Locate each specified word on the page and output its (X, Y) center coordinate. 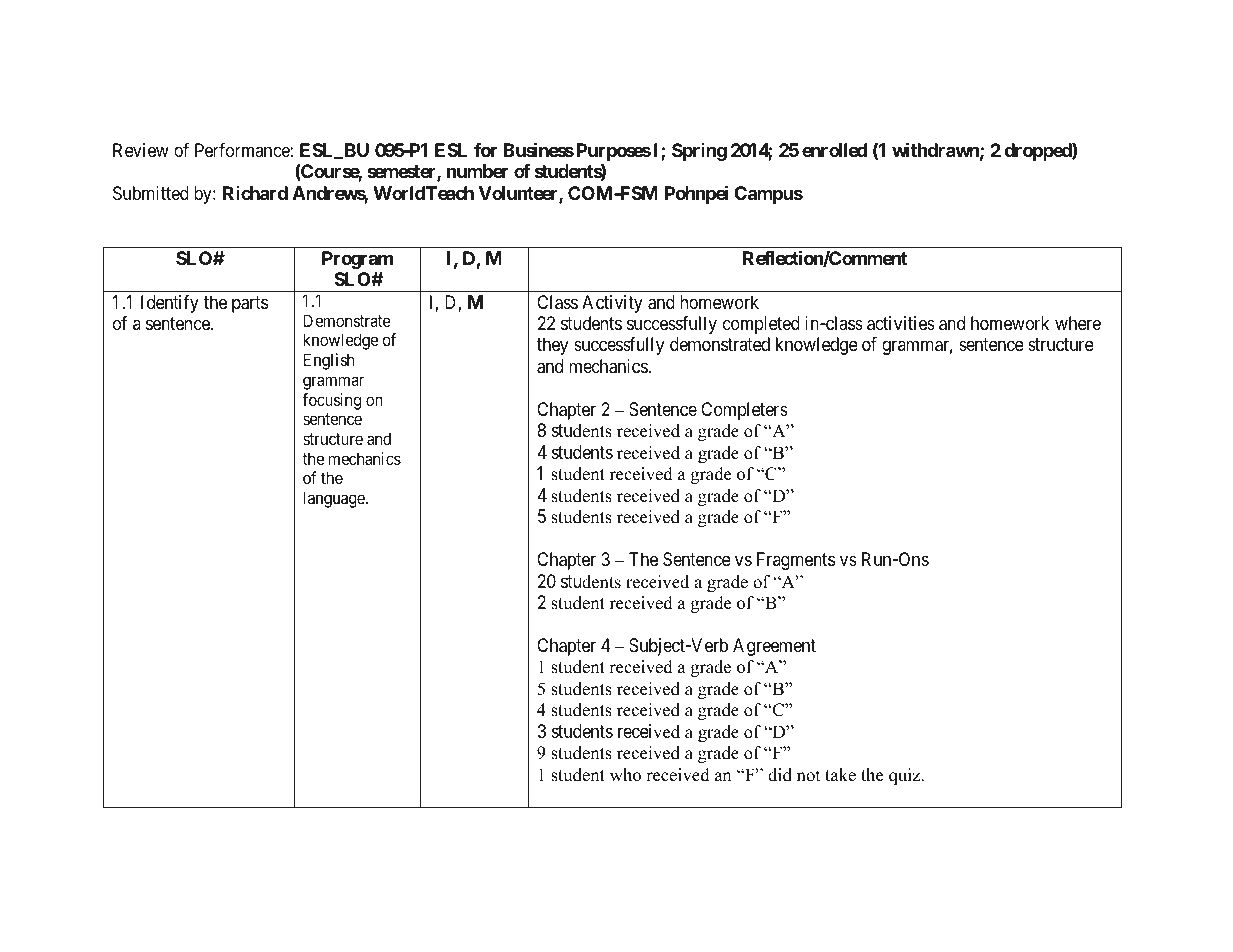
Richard (255, 193)
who (625, 775)
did (780, 775)
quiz (906, 776)
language (335, 499)
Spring (699, 152)
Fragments (796, 561)
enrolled (834, 150)
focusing (331, 401)
